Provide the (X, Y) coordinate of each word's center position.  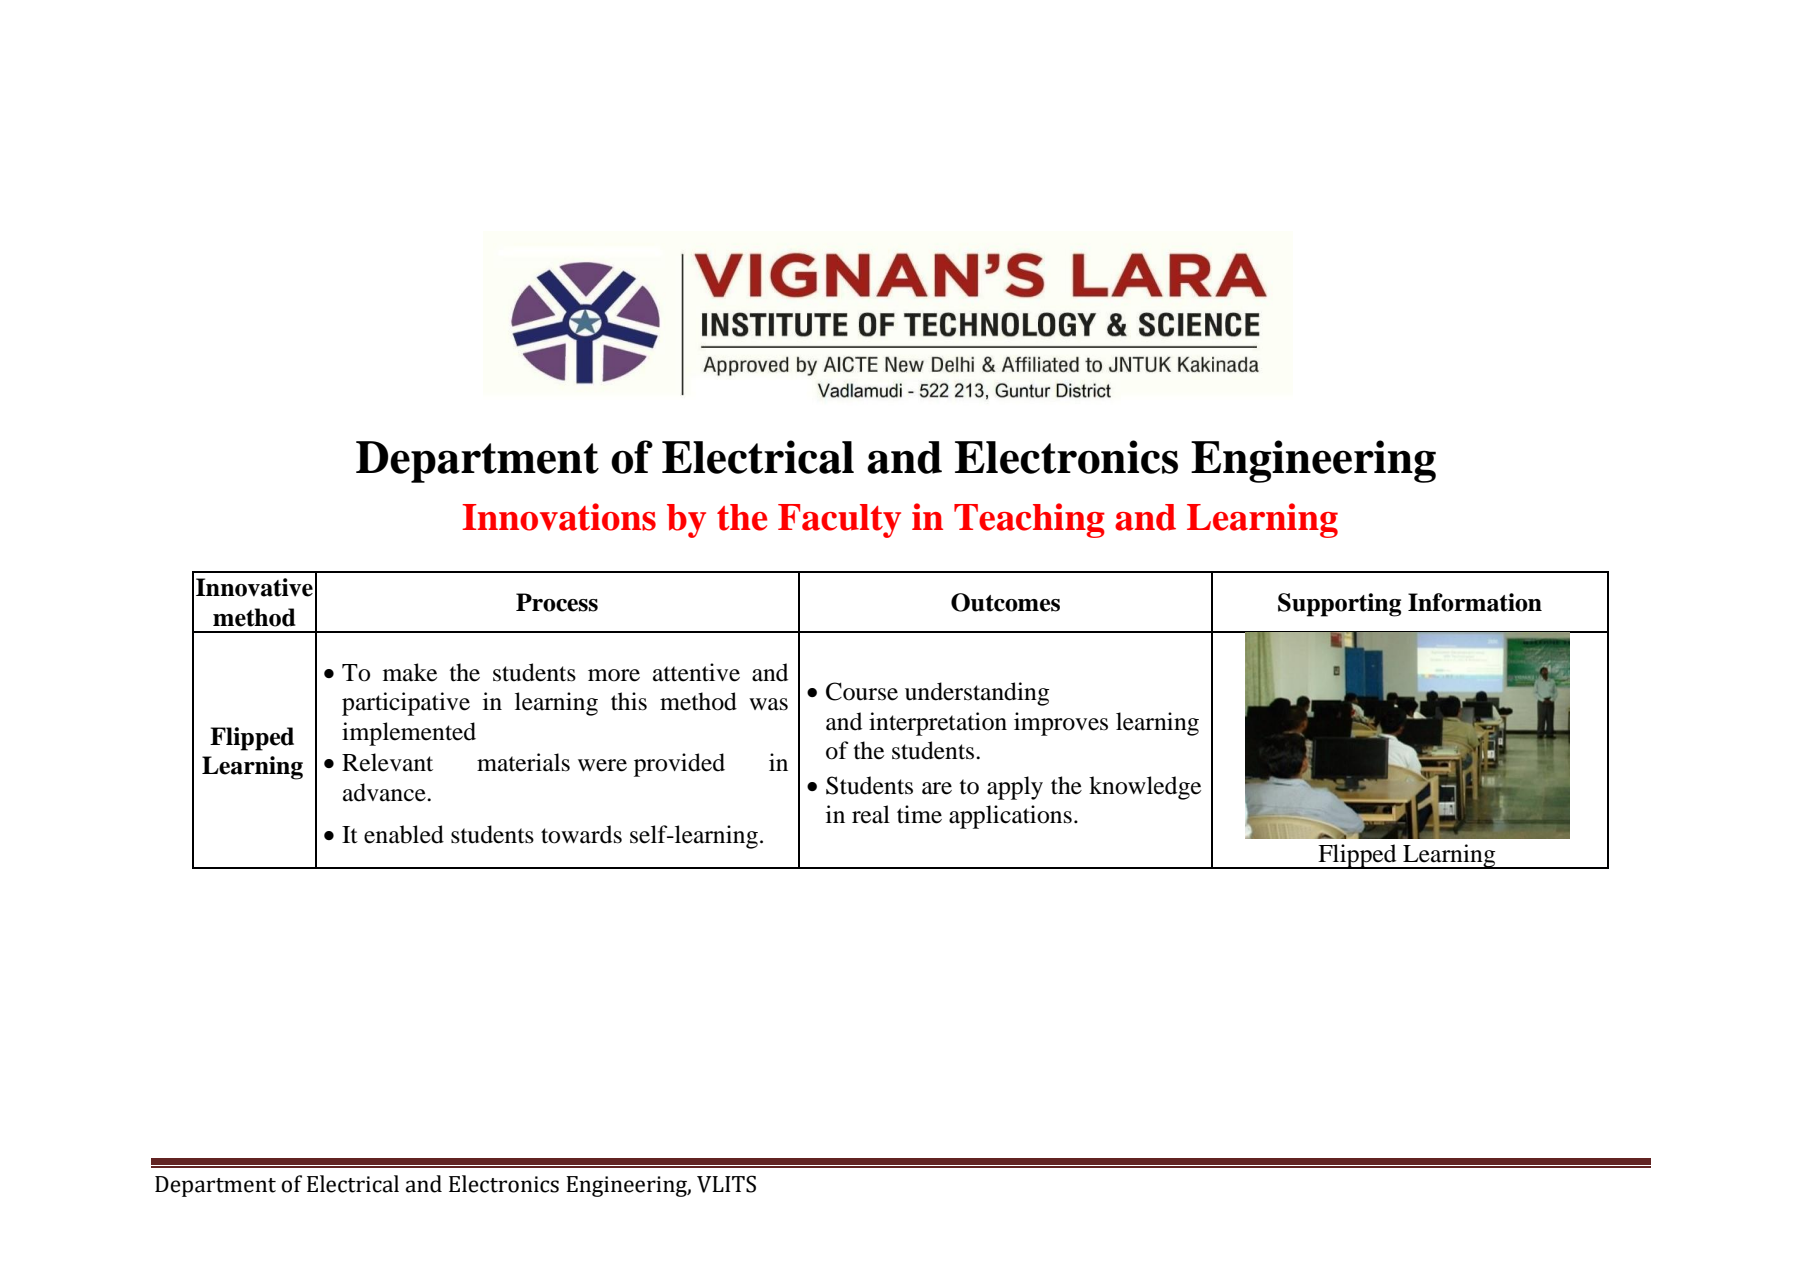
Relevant (387, 762)
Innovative (254, 587)
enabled (404, 834)
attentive (696, 672)
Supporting (1339, 605)
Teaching (1029, 520)
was (768, 704)
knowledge (1145, 788)
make (410, 672)
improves (1061, 724)
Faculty (839, 521)
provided (679, 765)
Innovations (559, 517)
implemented (409, 734)
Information (1475, 602)
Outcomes (1005, 602)
